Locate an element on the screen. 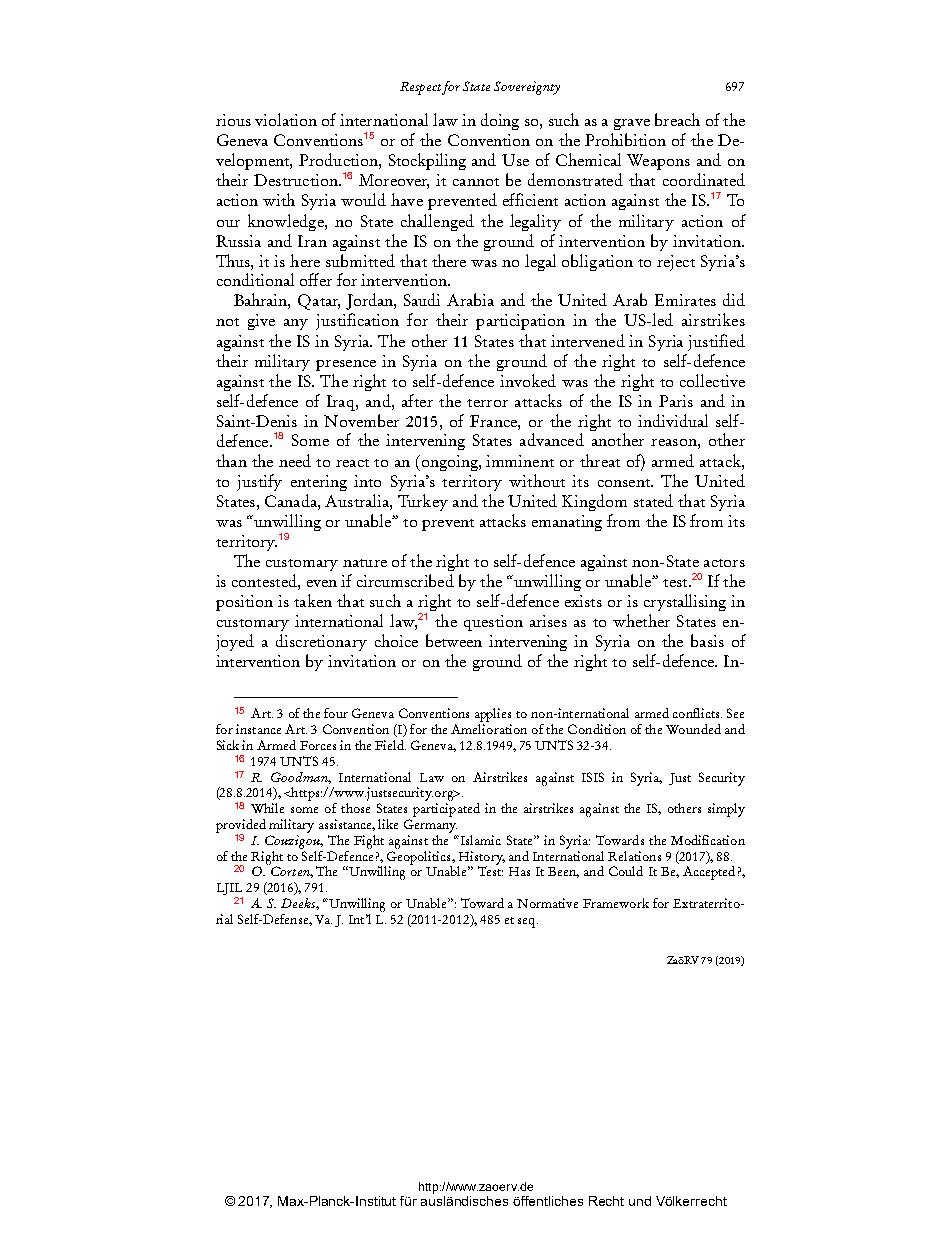 The image size is (952, 1233). Accepted is located at coordinates (709, 873).
